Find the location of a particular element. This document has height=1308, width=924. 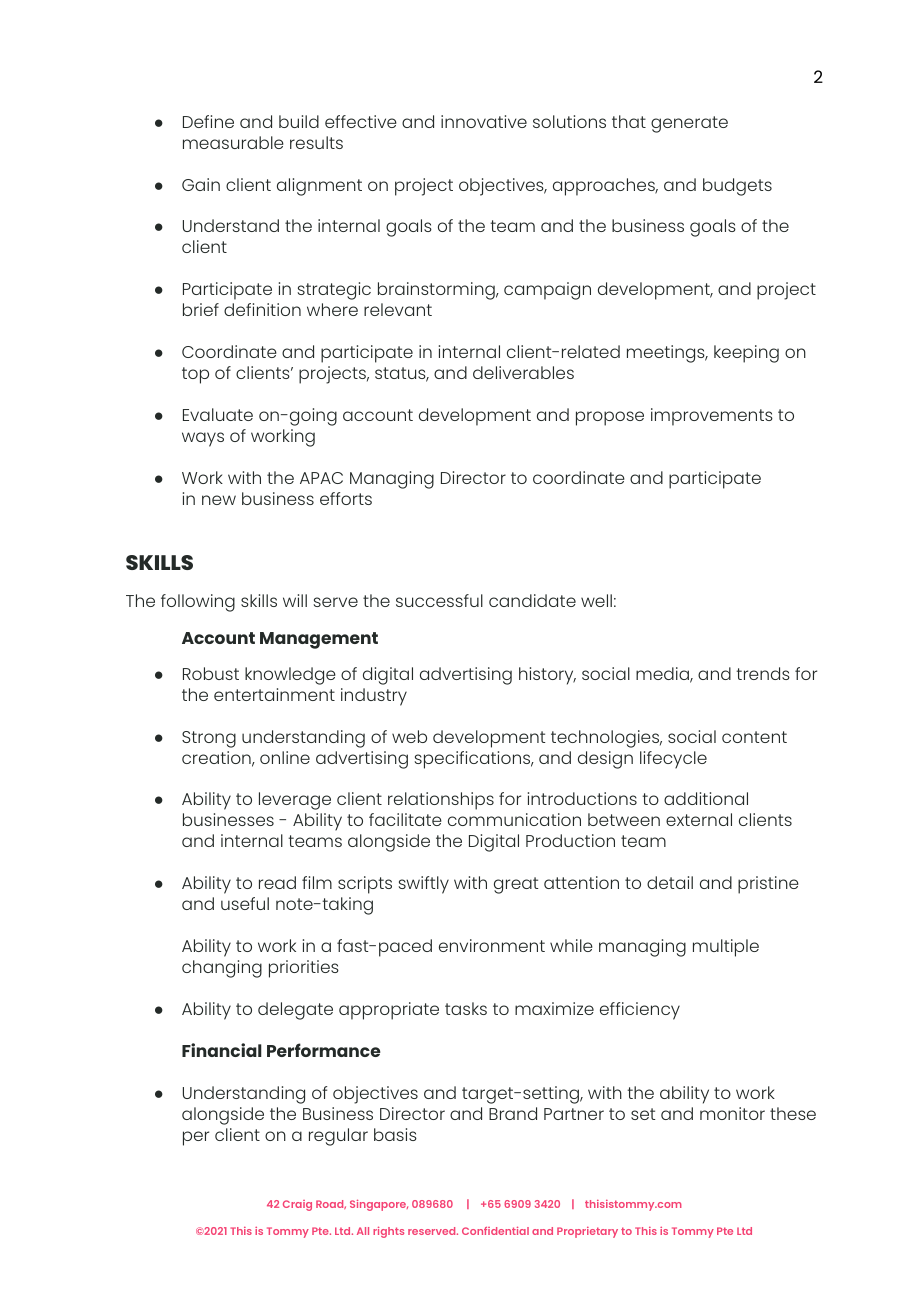

multiple is located at coordinates (726, 948).
